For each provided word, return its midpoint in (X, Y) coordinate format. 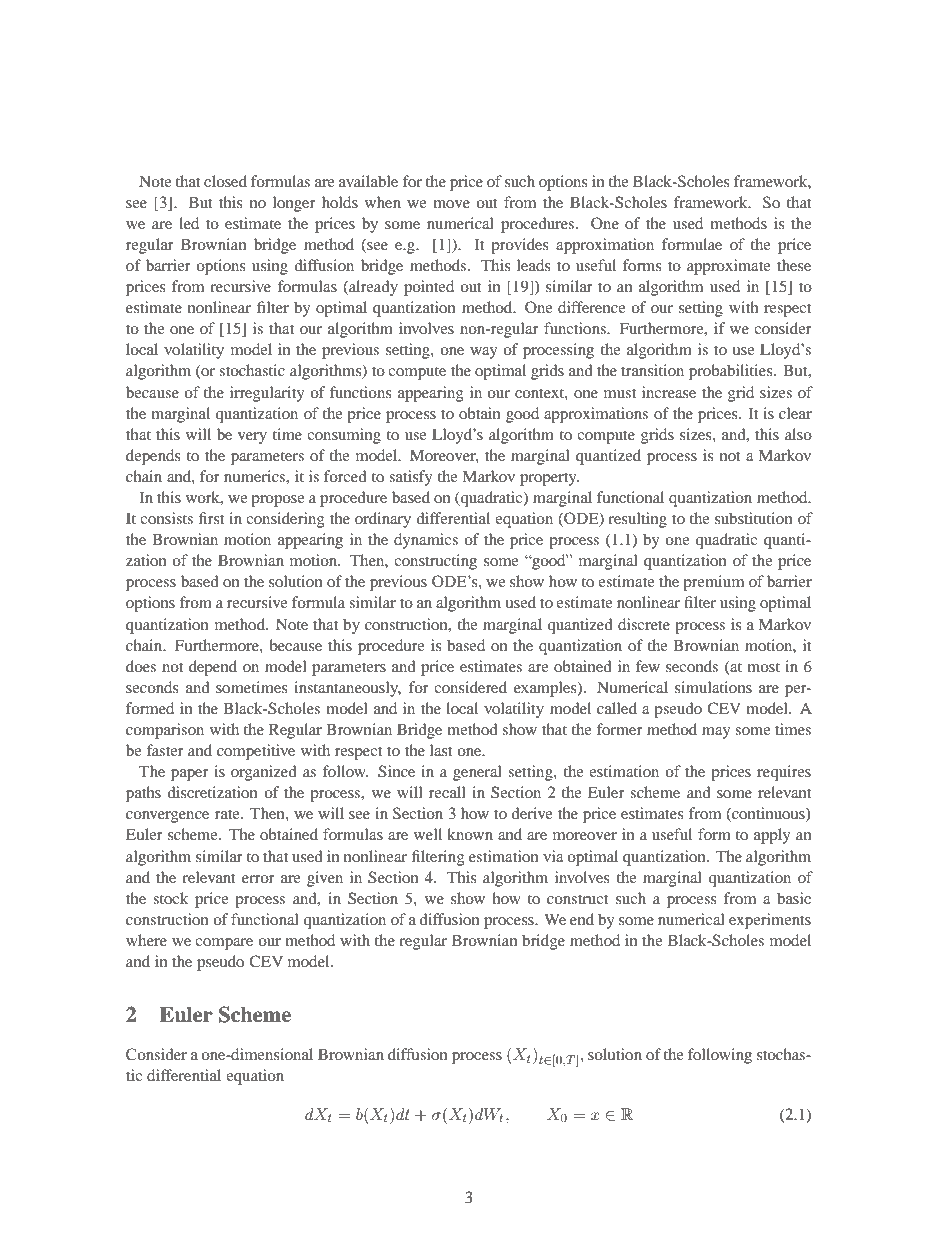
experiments (770, 921)
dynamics (426, 541)
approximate (729, 267)
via (553, 856)
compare (224, 944)
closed (225, 181)
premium (713, 583)
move (451, 204)
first (212, 518)
